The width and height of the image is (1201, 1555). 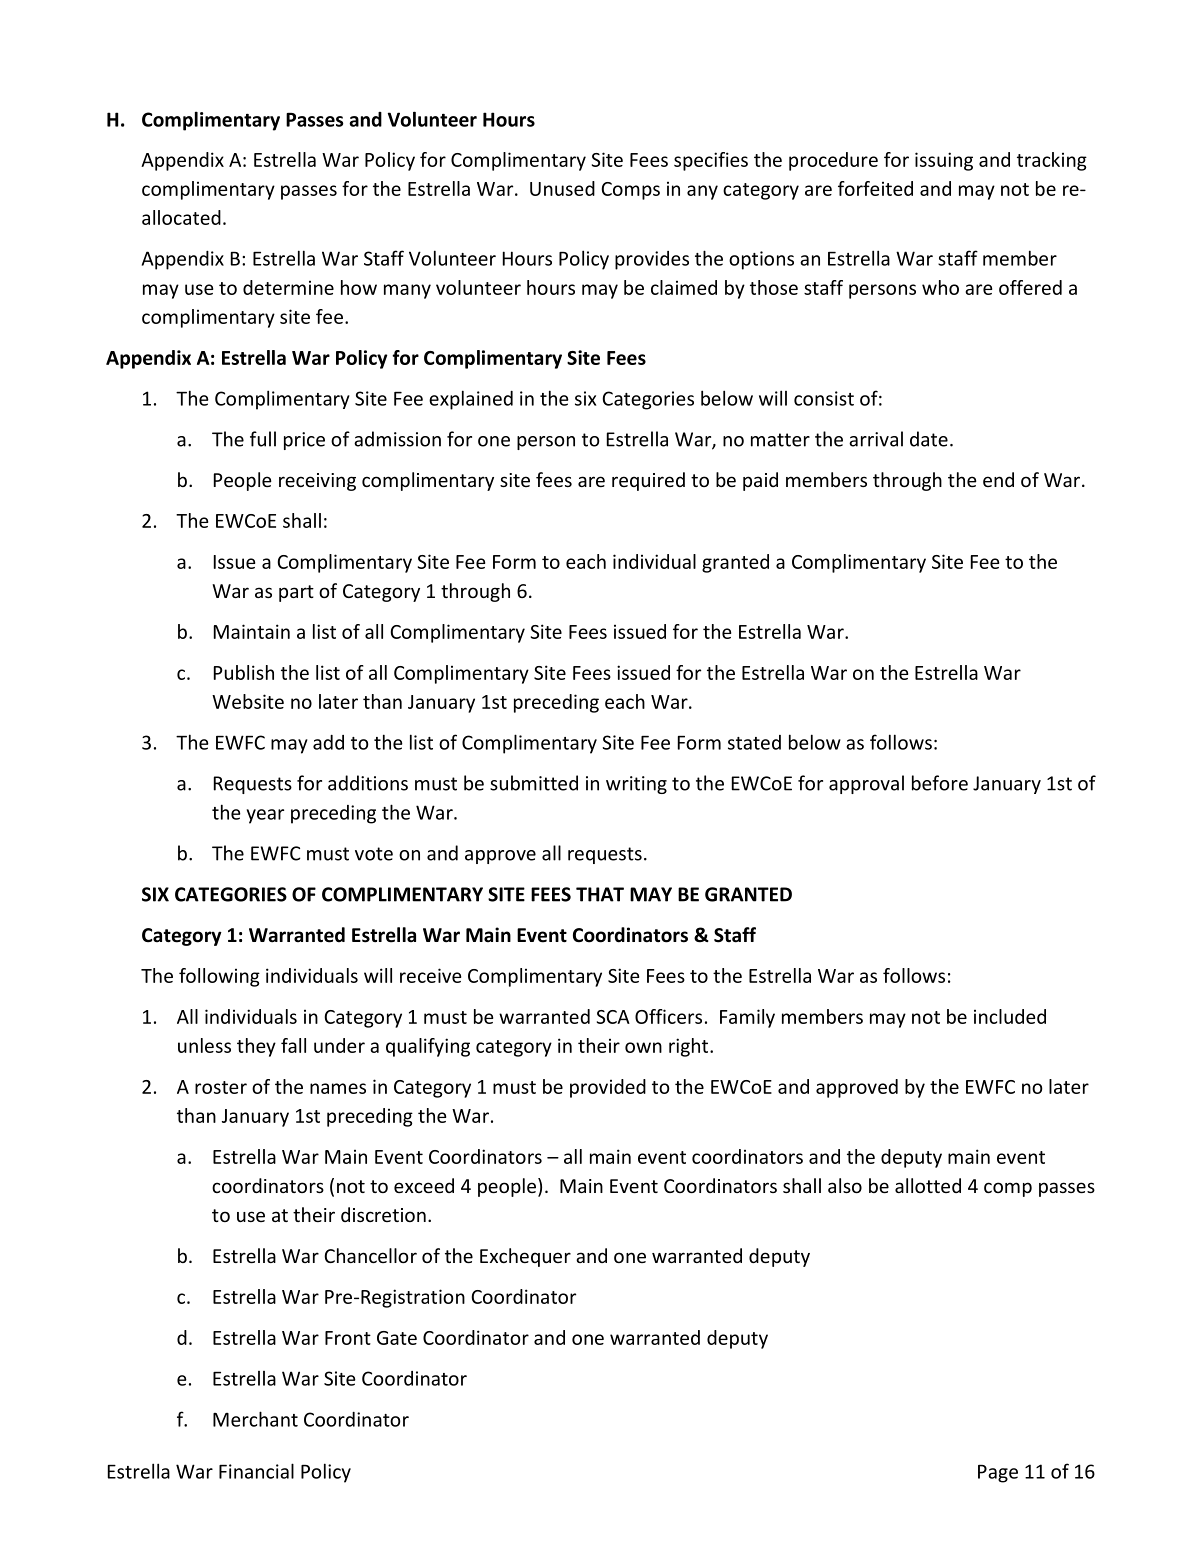 I want to click on before, so click(x=940, y=783).
